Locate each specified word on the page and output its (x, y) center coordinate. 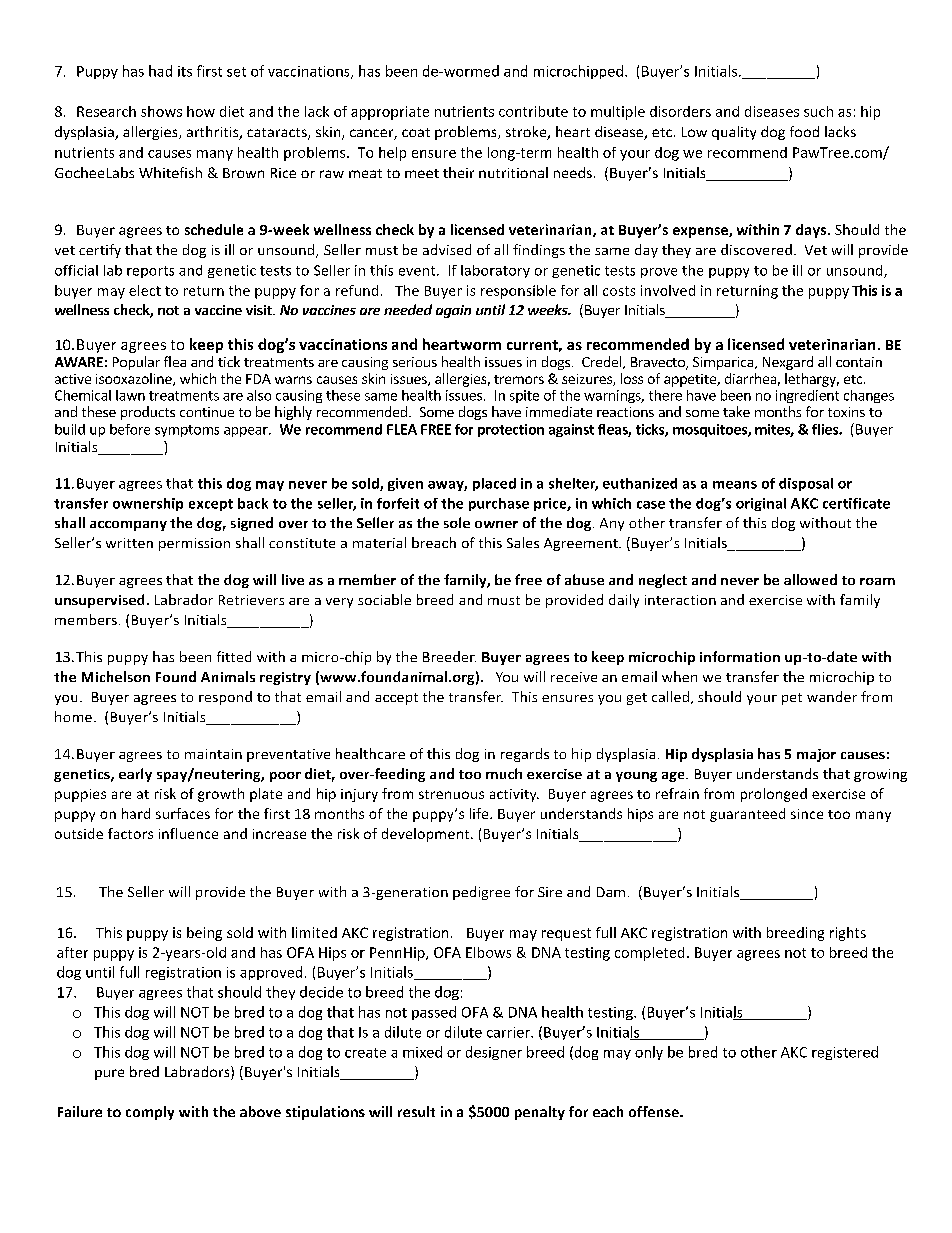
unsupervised (99, 601)
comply (150, 1113)
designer (494, 1053)
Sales (523, 542)
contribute (533, 111)
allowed (810, 579)
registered (845, 1053)
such (818, 111)
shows (161, 111)
